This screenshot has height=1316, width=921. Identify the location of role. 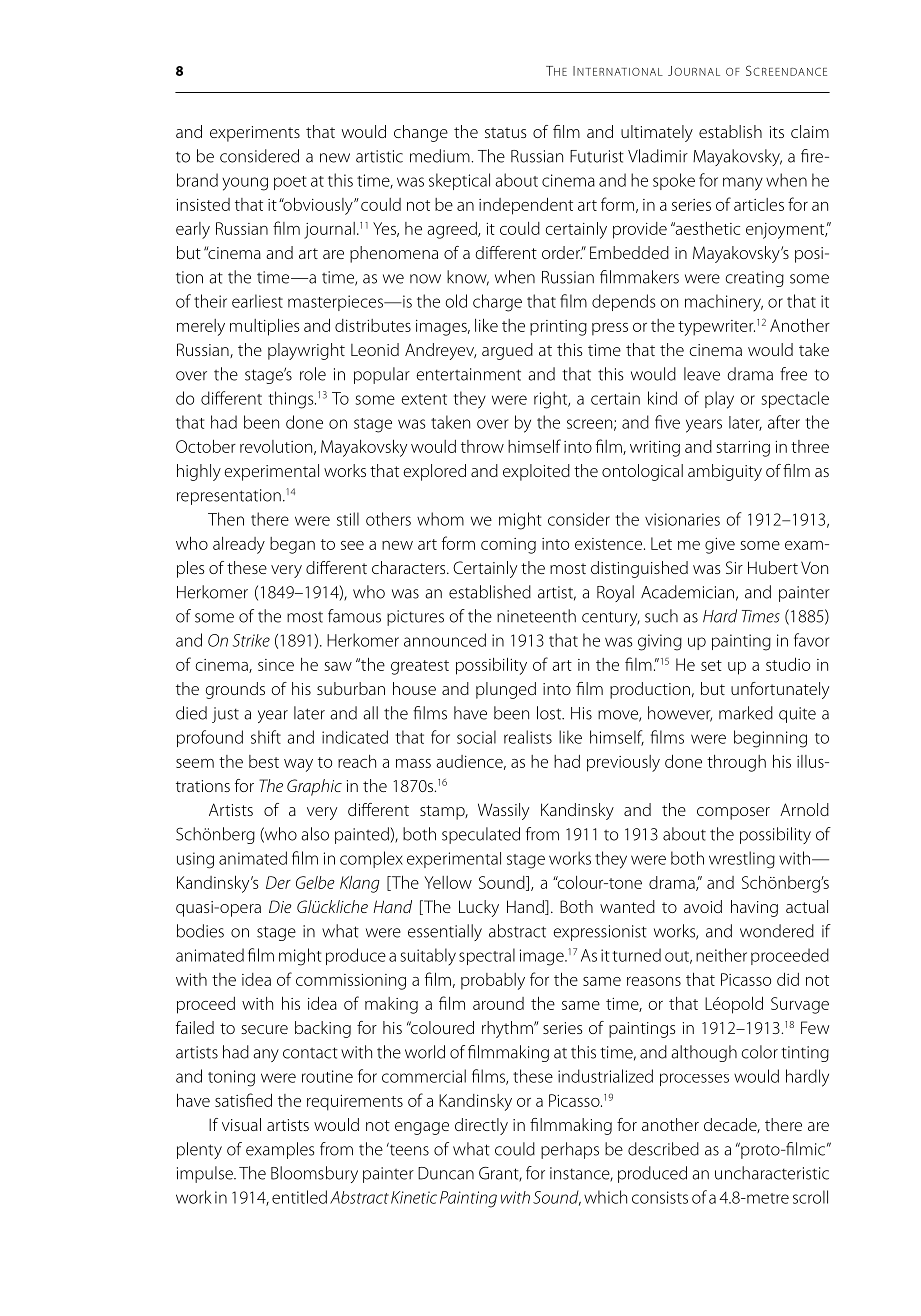
(313, 374).
